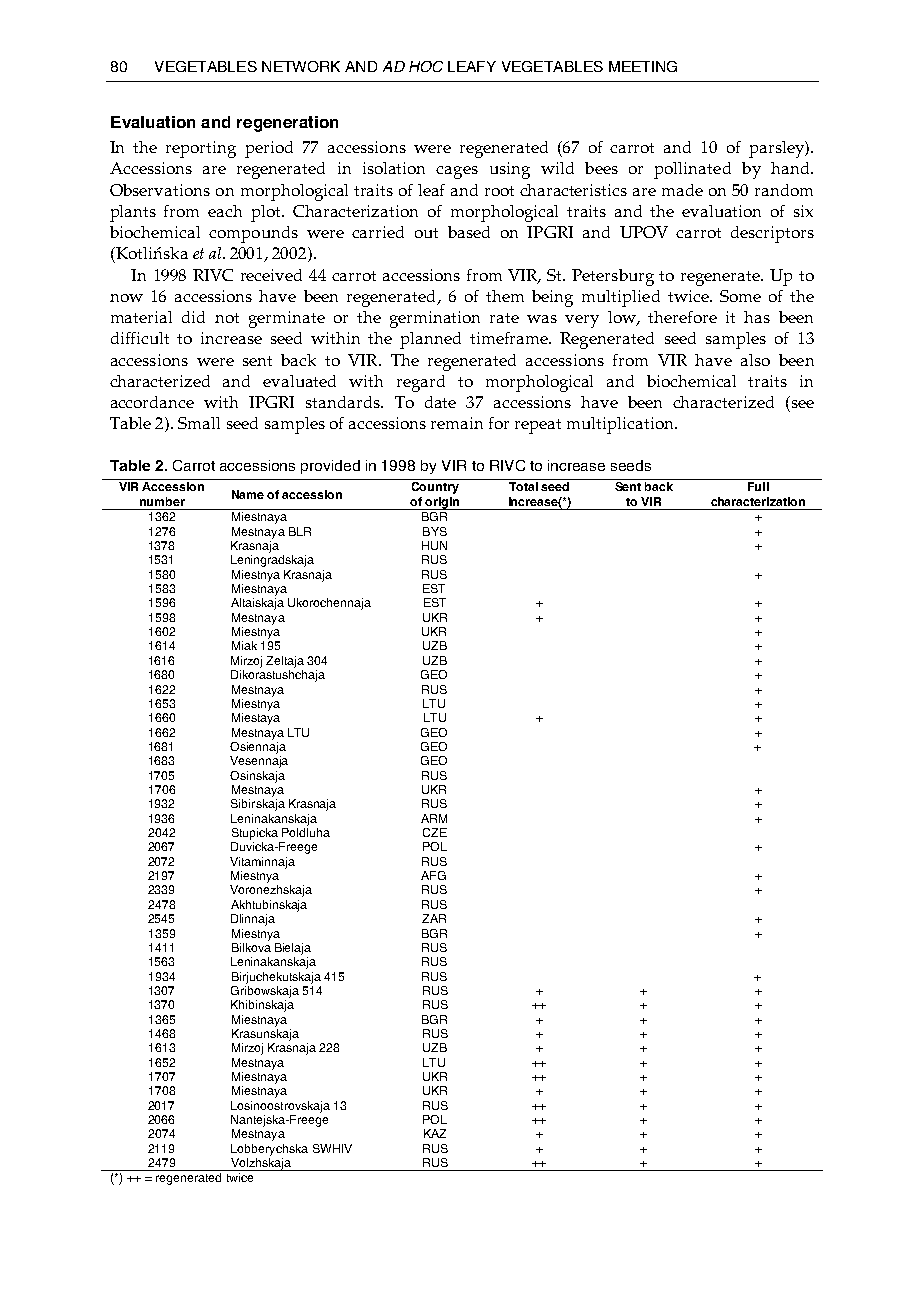 The image size is (924, 1308). I want to click on BYS, so click(435, 531).
